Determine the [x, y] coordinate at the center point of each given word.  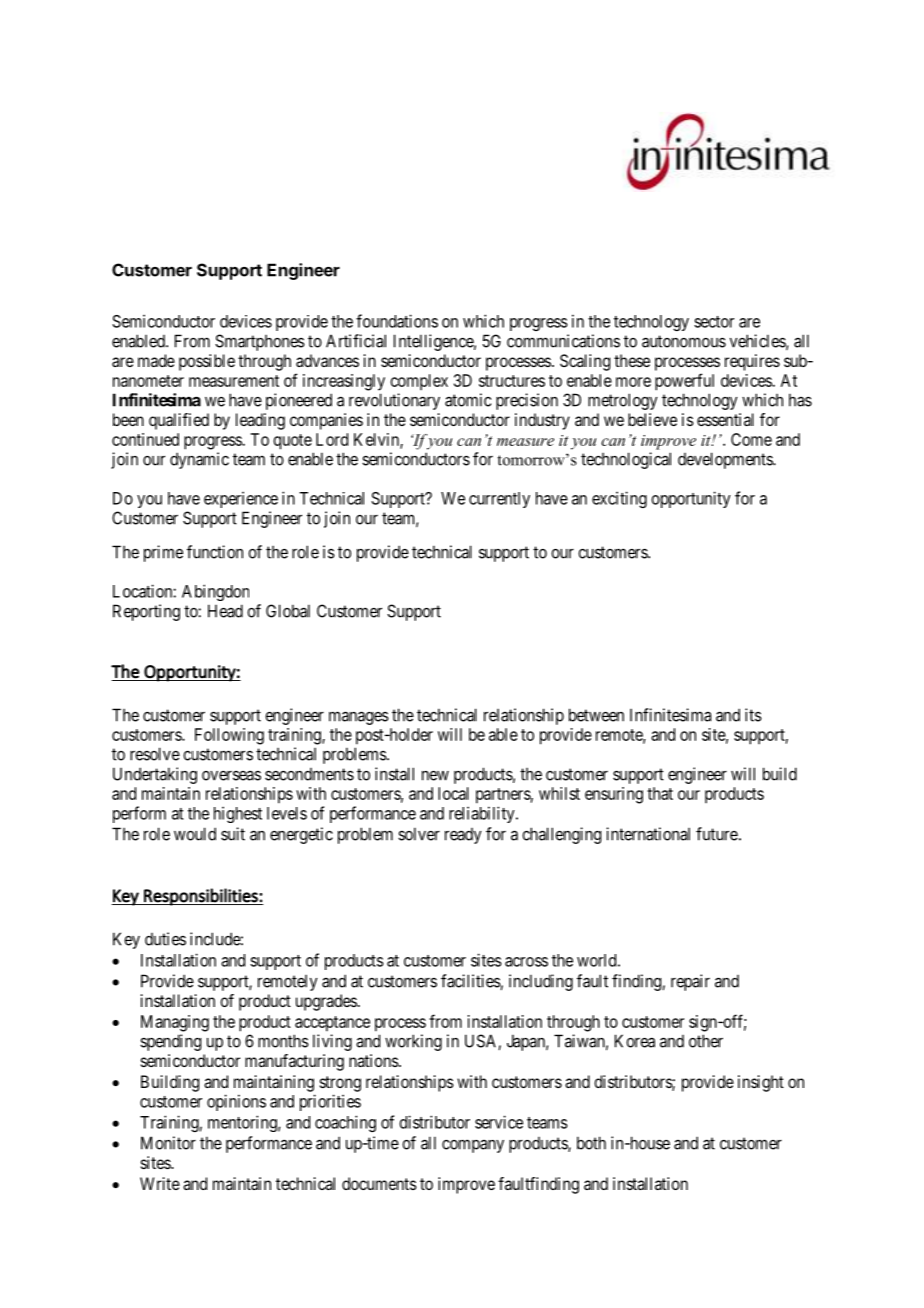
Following [229, 736]
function [215, 552]
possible [207, 362]
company [473, 1146]
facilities [471, 982]
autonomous [684, 341]
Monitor [168, 1143]
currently [499, 500]
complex [419, 382]
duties [165, 939]
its [753, 715]
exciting [619, 499]
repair [690, 982]
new [435, 776]
